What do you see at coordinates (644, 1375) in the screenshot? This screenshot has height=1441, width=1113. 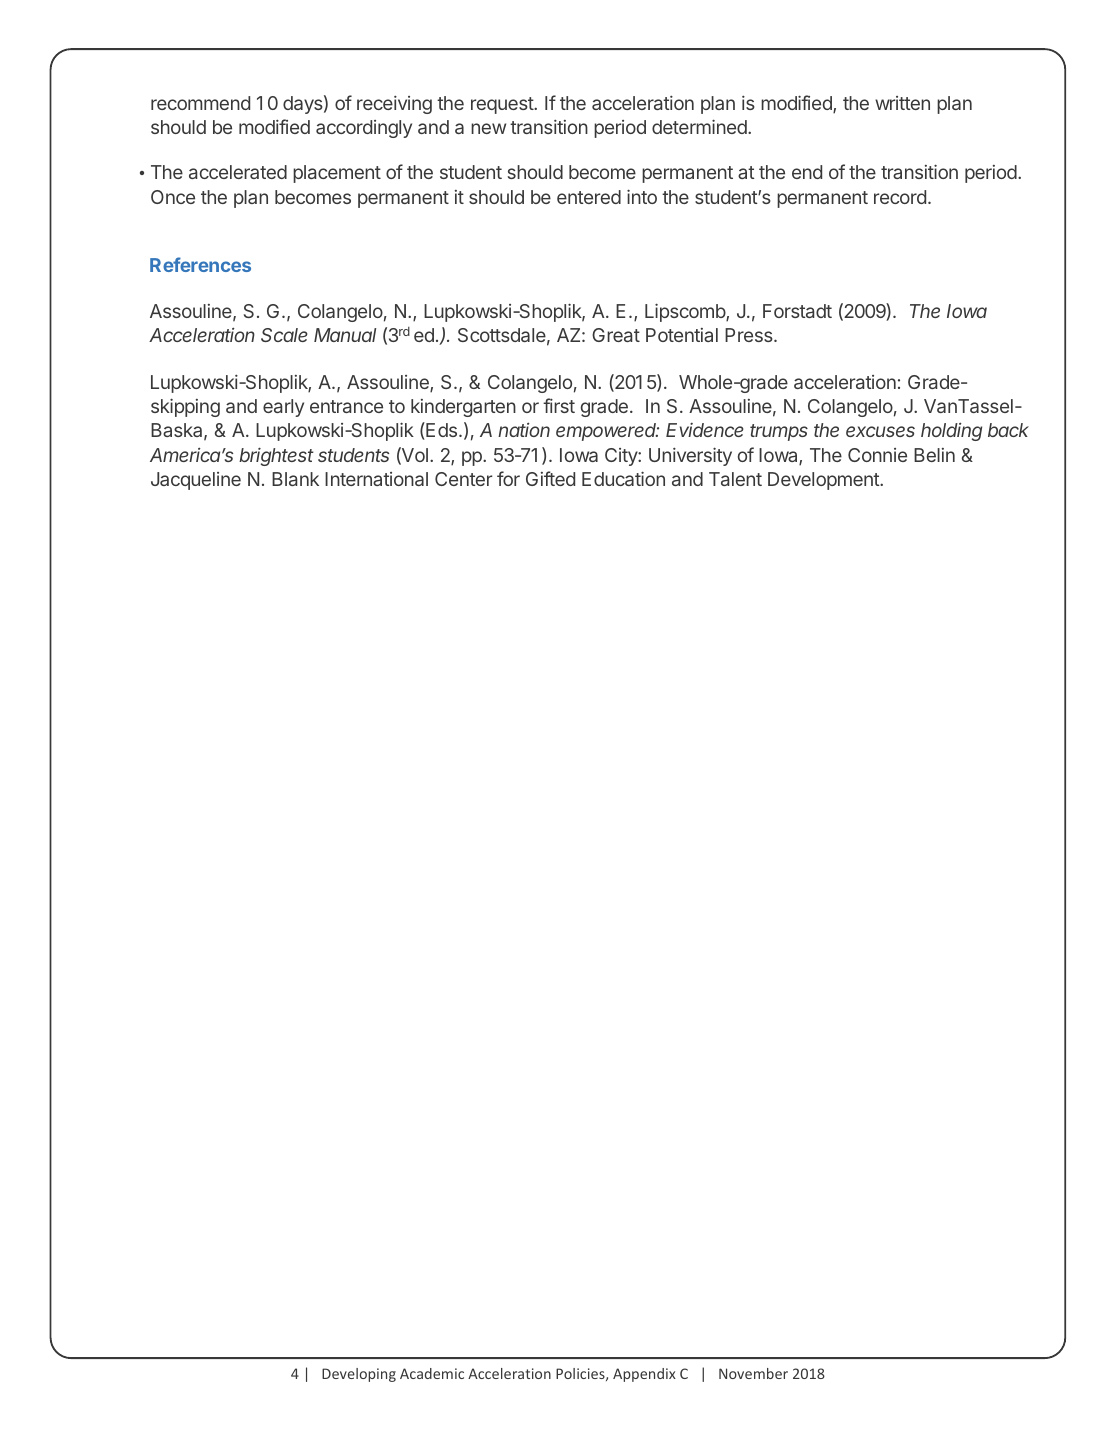 I see `Appendix` at bounding box center [644, 1375].
